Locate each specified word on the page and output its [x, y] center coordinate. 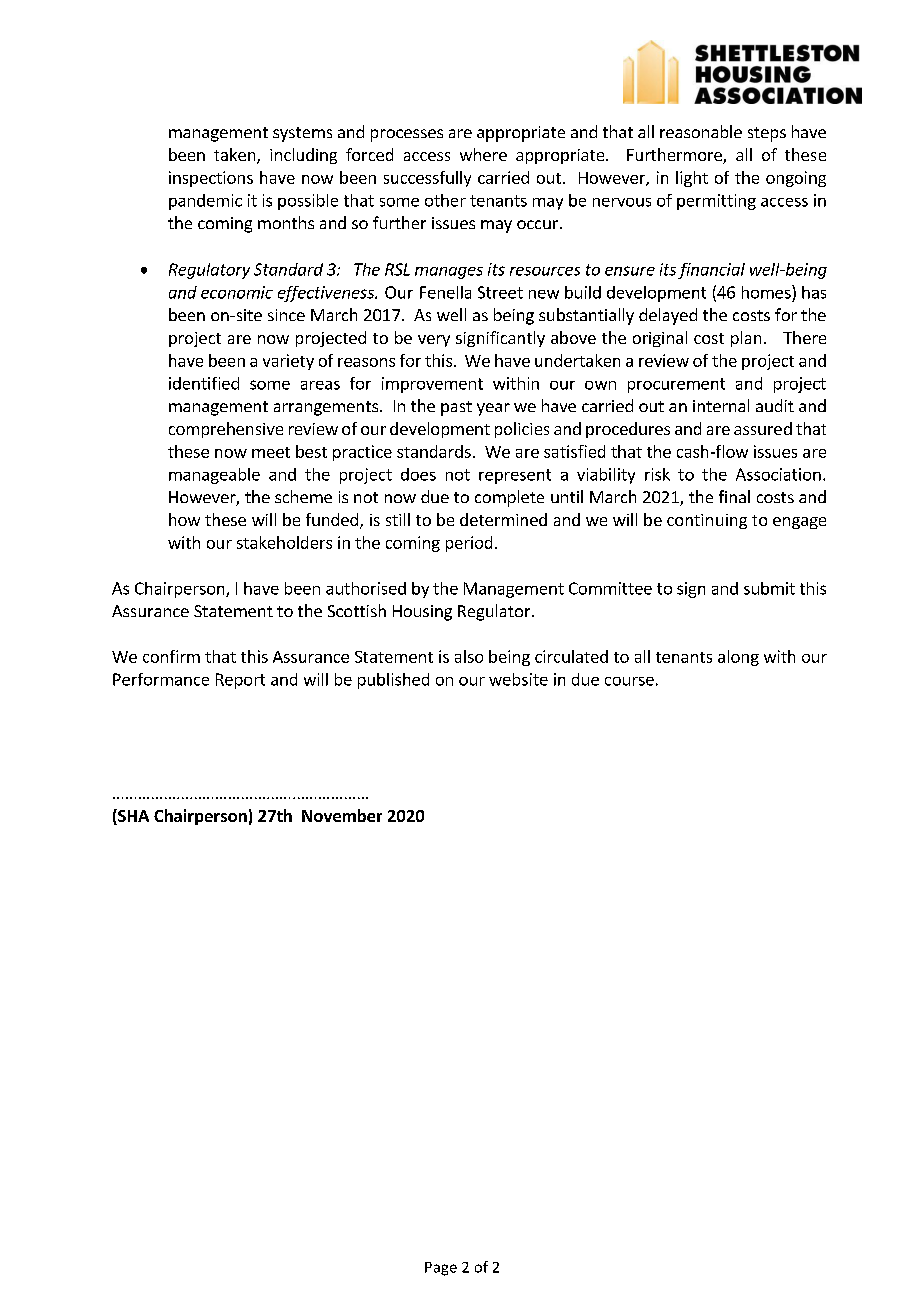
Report [240, 681]
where [483, 154]
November [342, 815]
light [692, 179]
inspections [211, 179]
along [738, 658]
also [469, 656]
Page [441, 1269]
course [629, 681]
